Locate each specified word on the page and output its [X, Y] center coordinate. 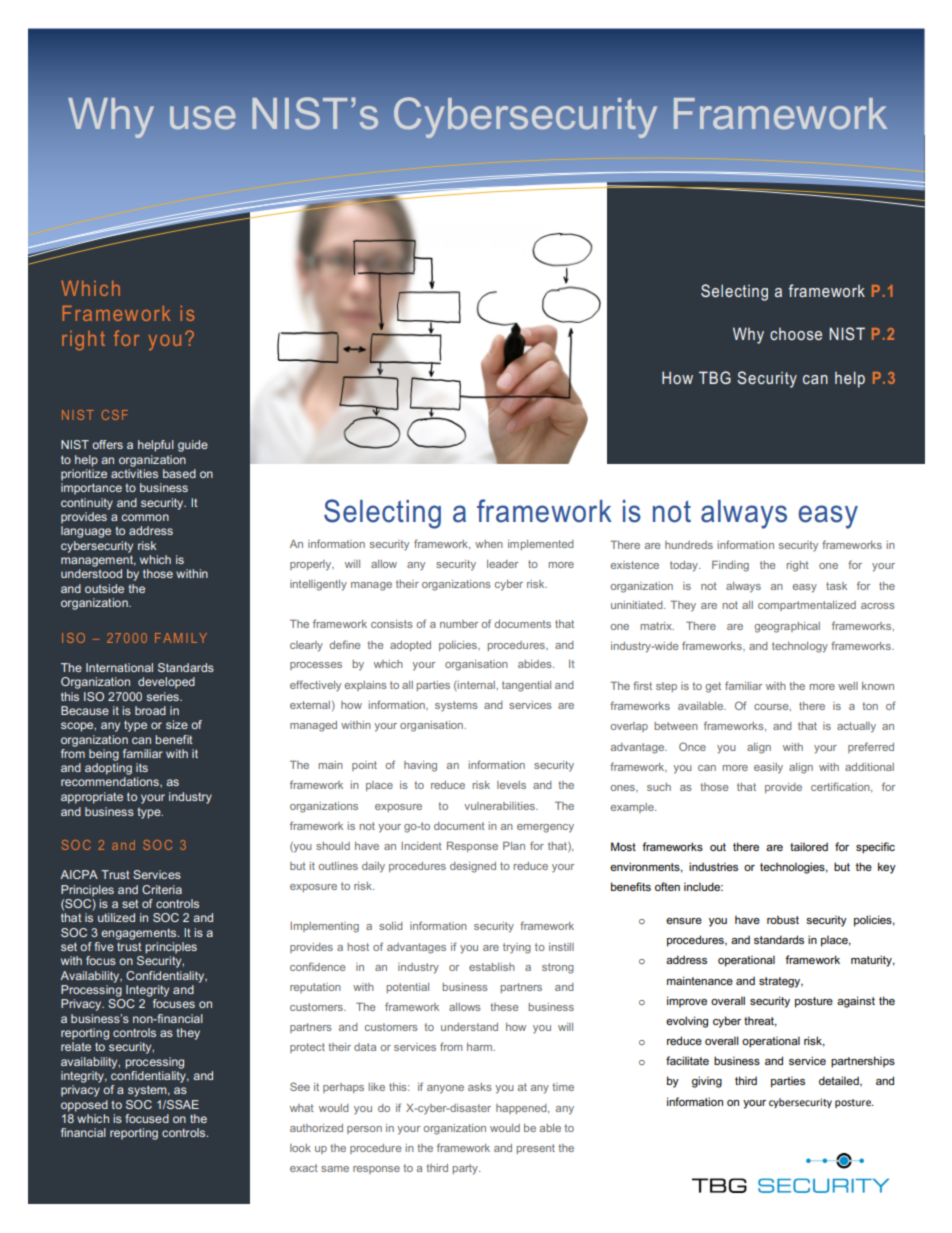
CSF [115, 415]
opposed [84, 1106]
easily [768, 768]
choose [796, 334]
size [177, 724]
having [420, 766]
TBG [715, 377]
